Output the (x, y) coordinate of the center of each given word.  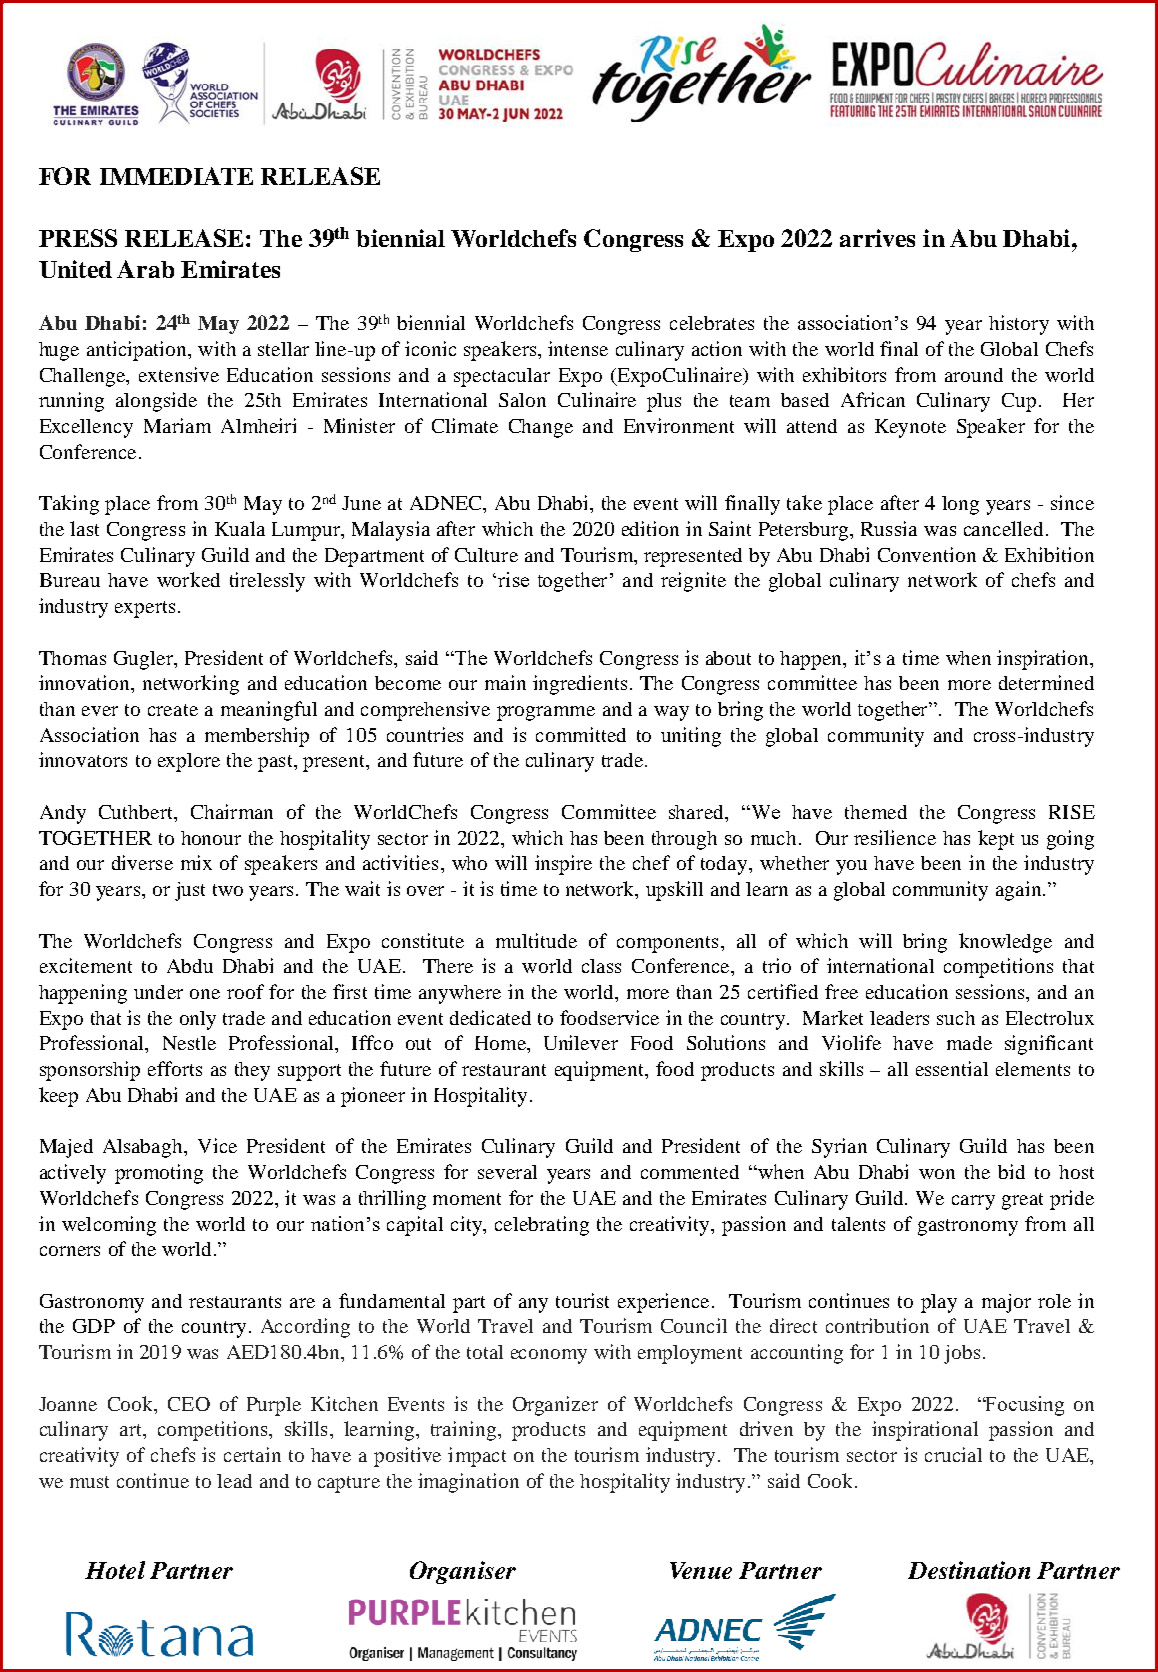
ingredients (580, 685)
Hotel (115, 1570)
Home (501, 1043)
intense (578, 348)
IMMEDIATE (176, 176)
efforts (175, 1068)
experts (145, 609)
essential (952, 1068)
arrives (877, 238)
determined (1046, 682)
